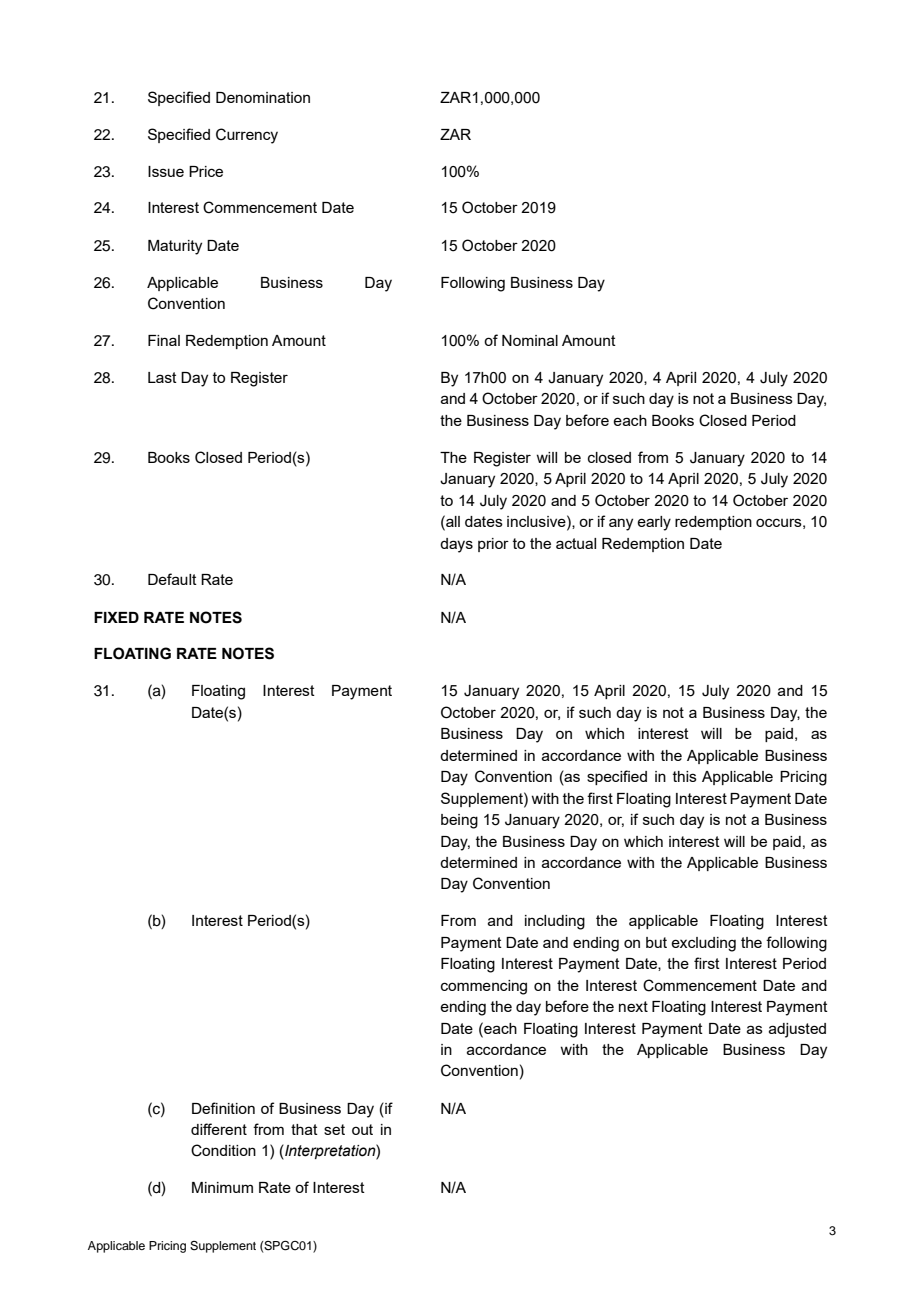 This image has width=924, height=1308. Describe the element at coordinates (247, 136) in the image. I see `Currency` at that location.
